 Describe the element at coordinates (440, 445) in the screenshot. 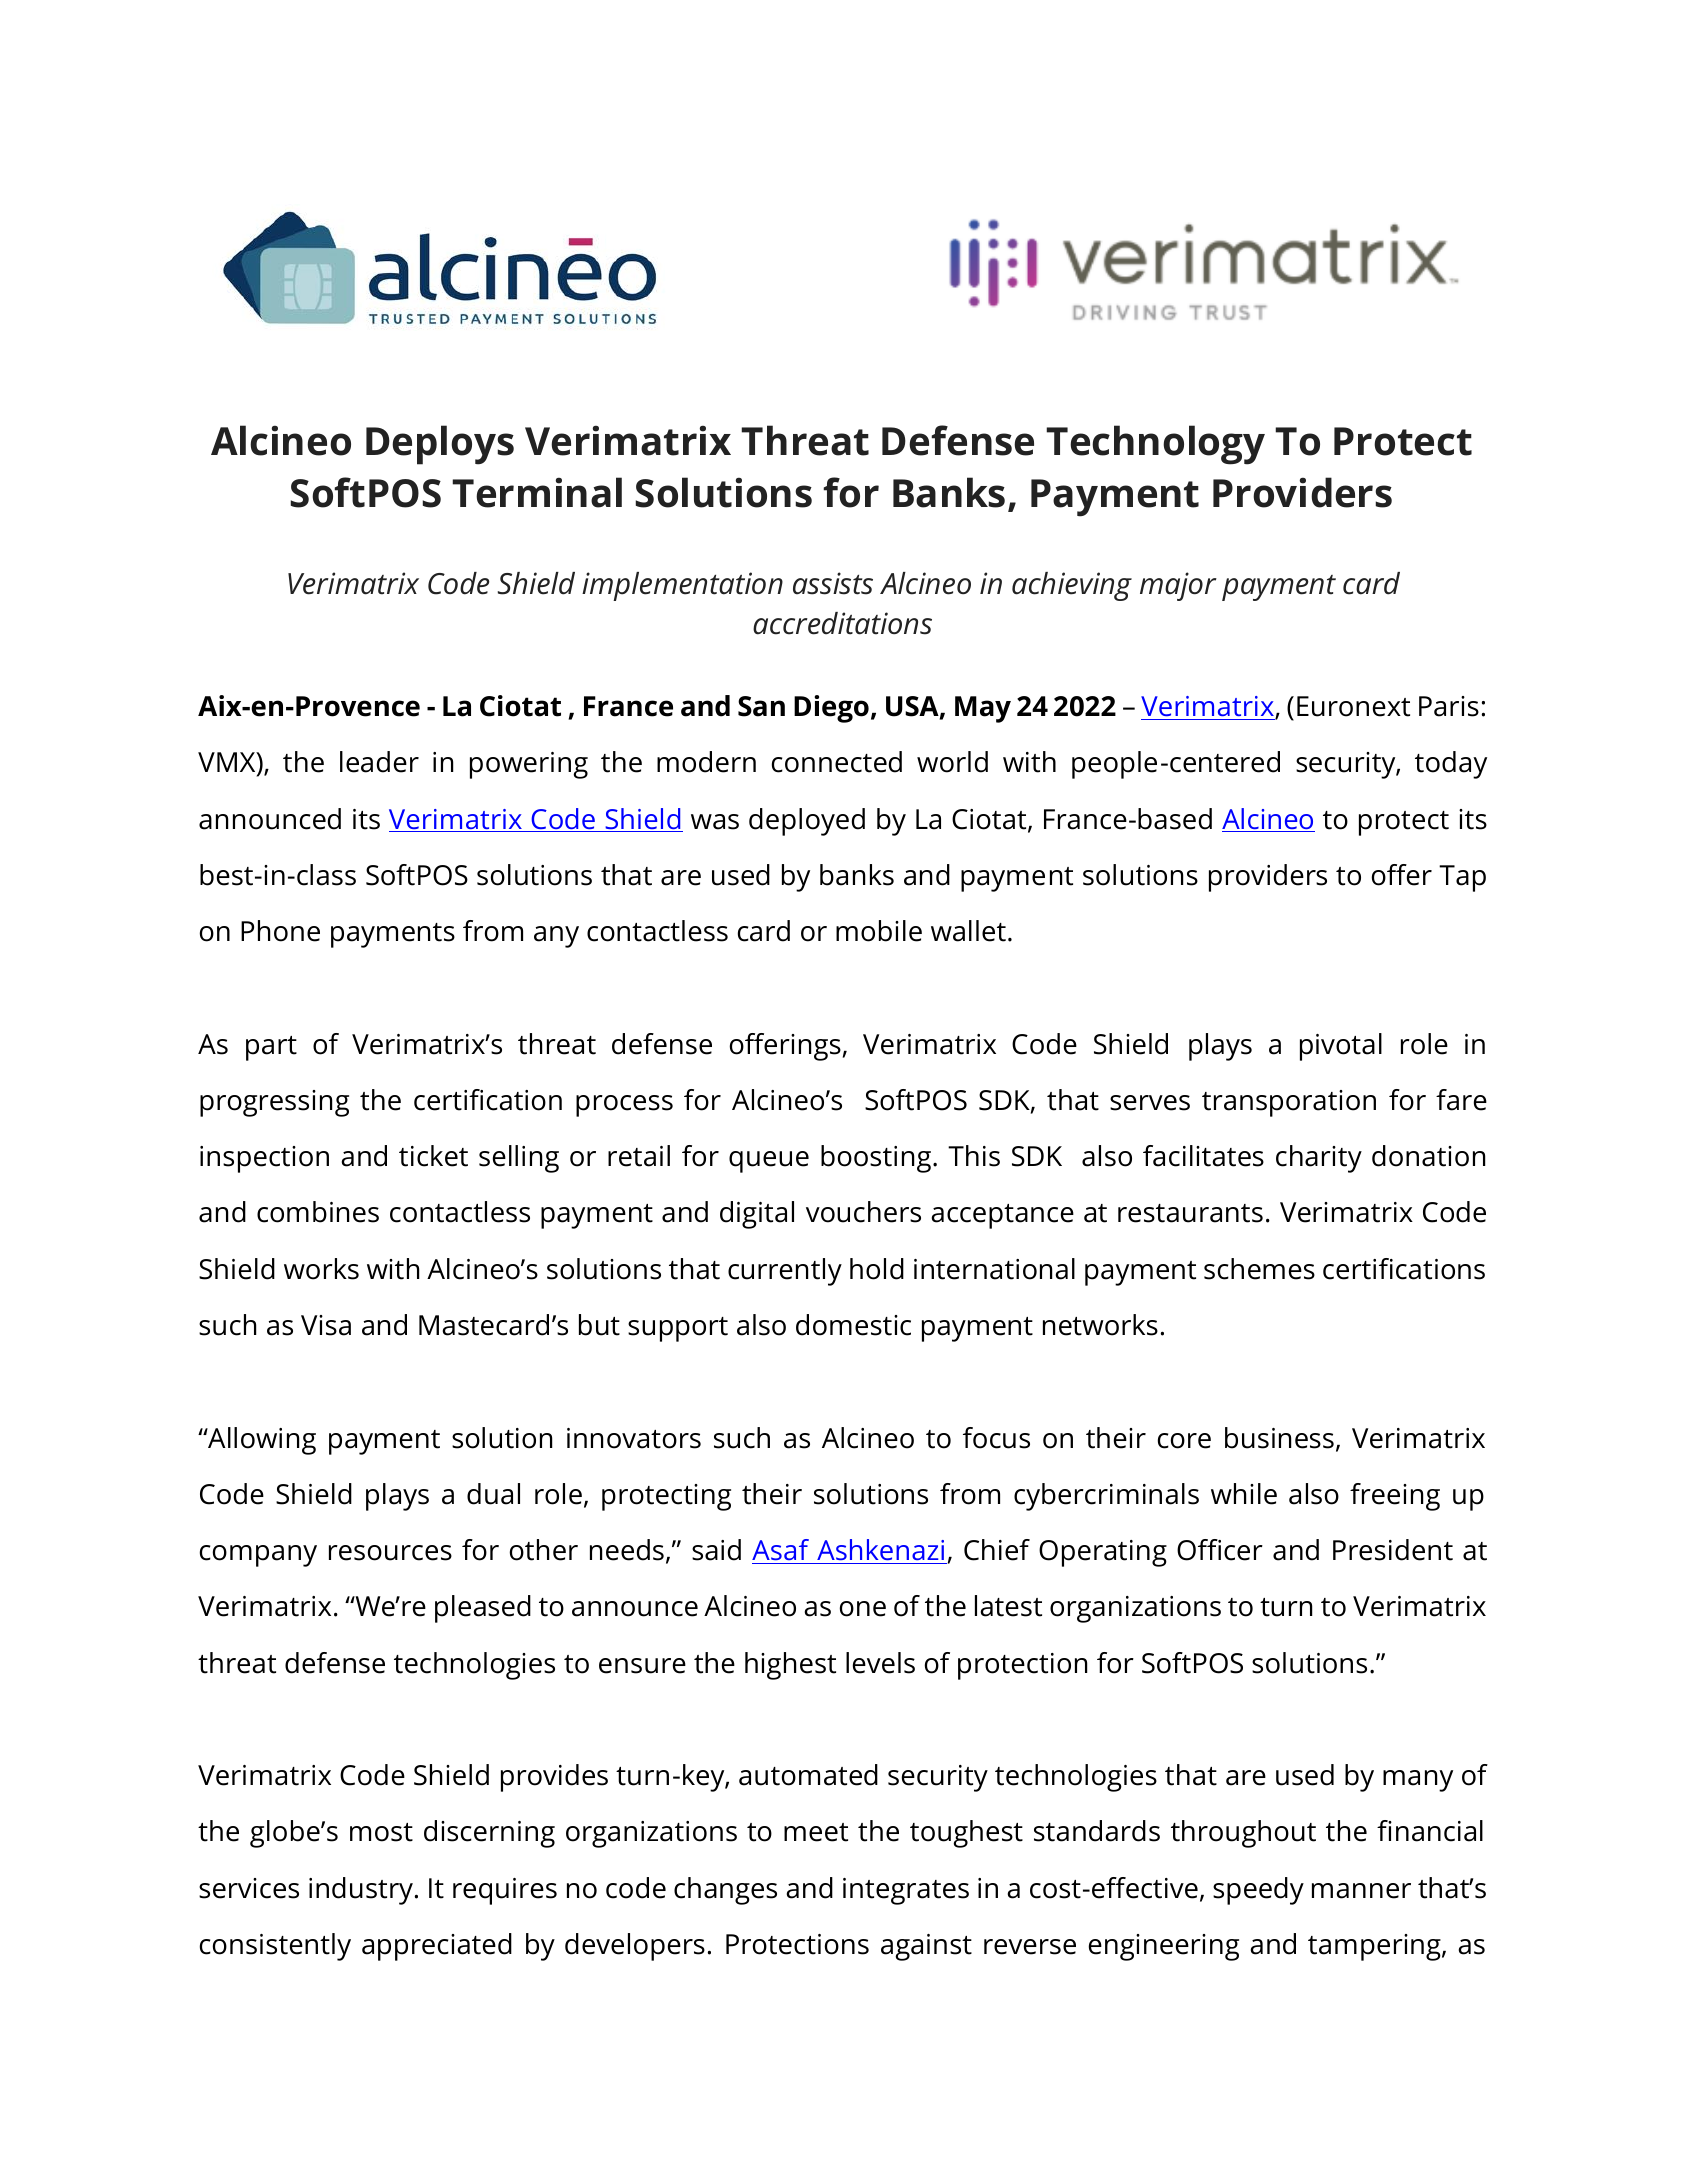

I see `Deploys` at that location.
